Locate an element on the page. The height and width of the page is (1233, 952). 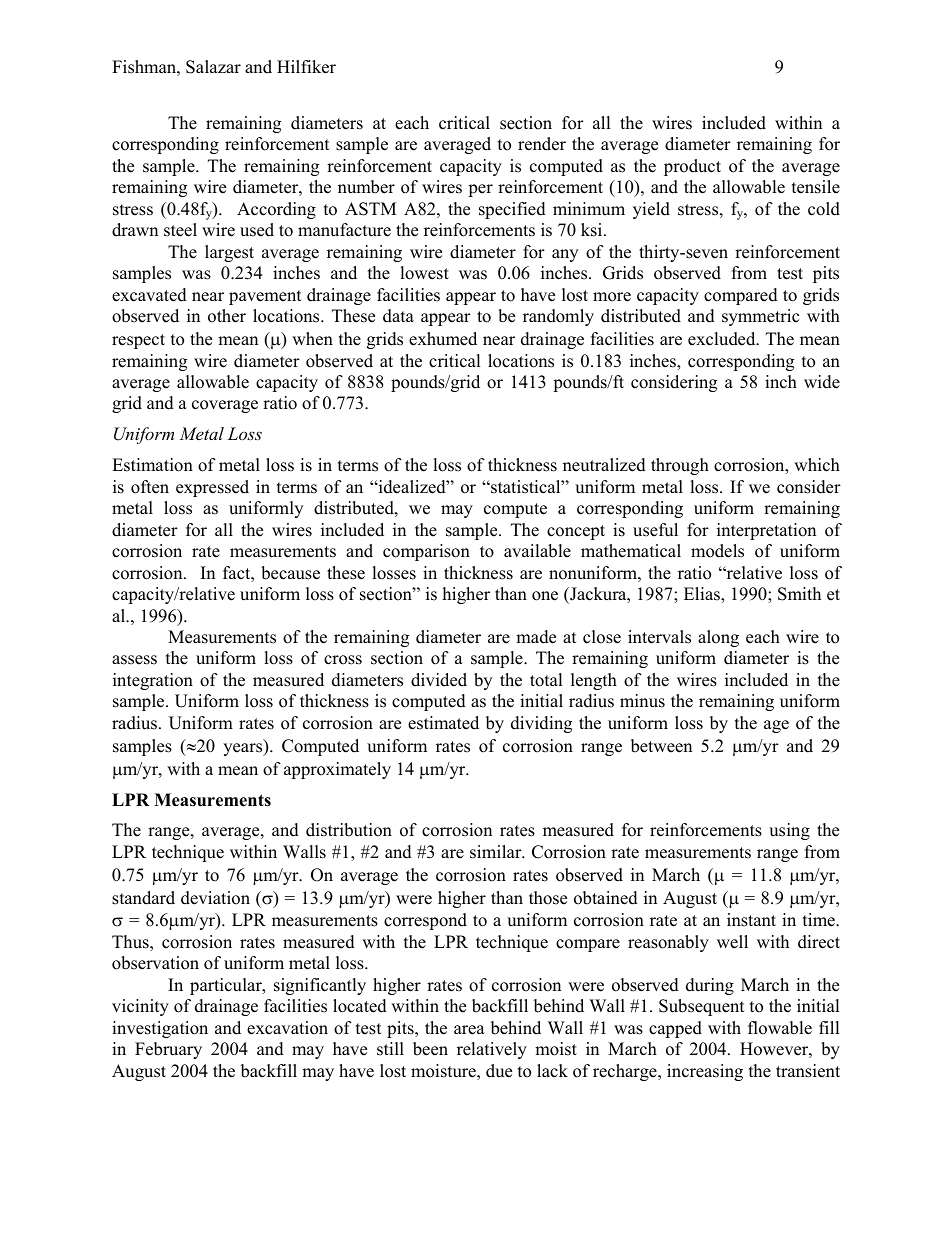
Salazar is located at coordinates (213, 67).
